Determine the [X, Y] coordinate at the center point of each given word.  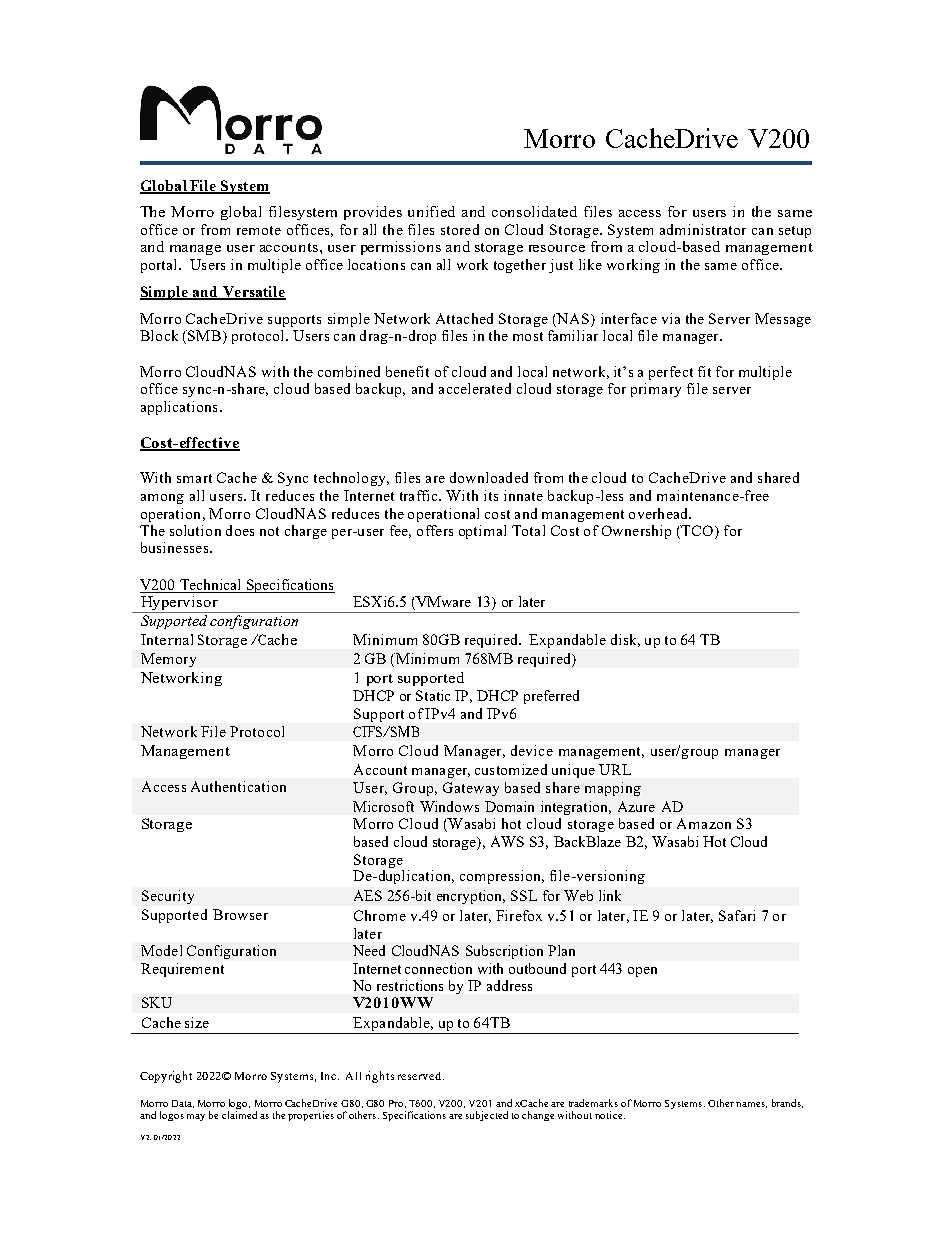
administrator [703, 229]
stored [460, 229]
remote [259, 230]
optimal [482, 532]
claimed [239, 1115]
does [240, 530]
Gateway [471, 789]
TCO [696, 532]
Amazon [704, 823]
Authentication [238, 786]
